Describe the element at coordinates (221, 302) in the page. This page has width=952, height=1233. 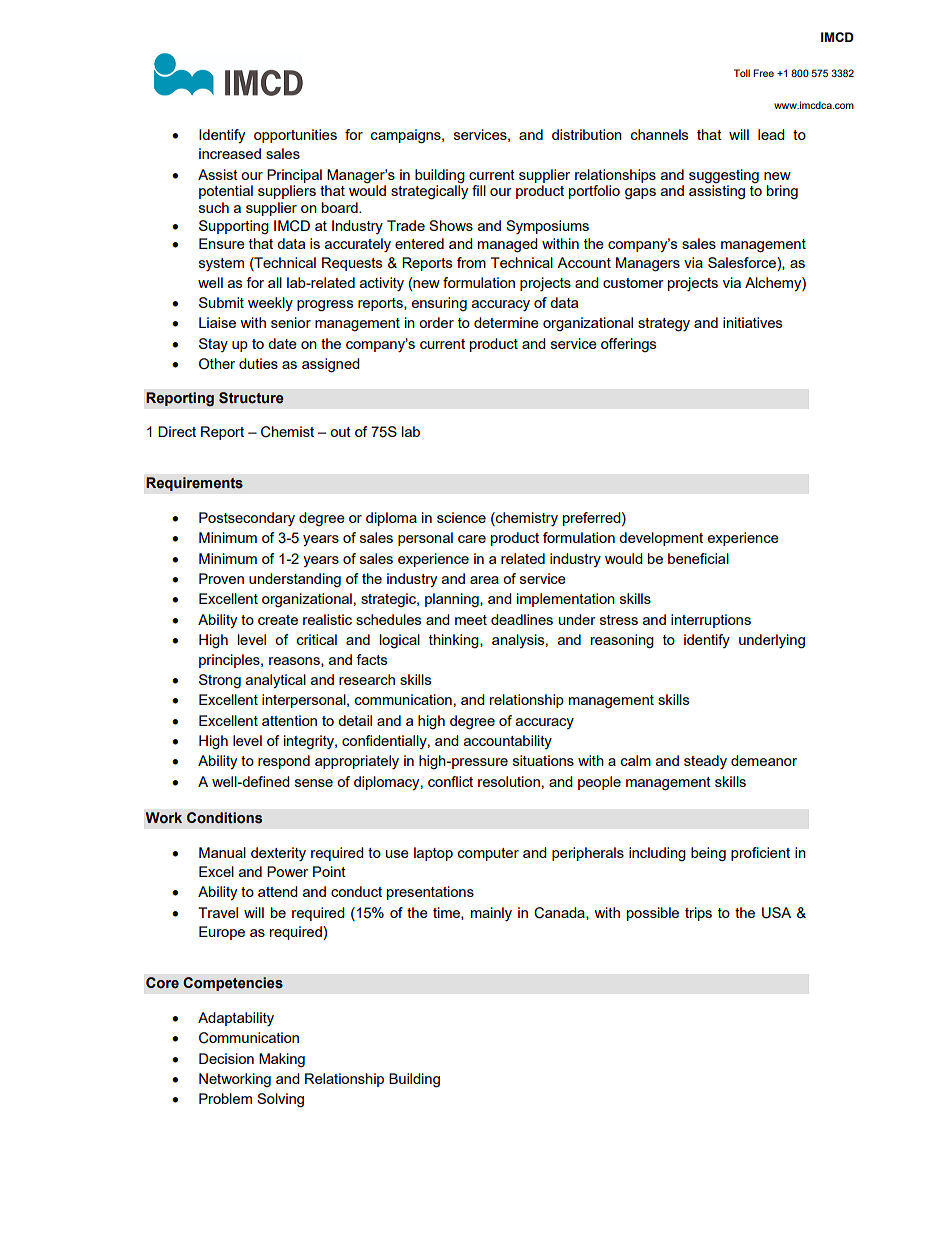
I see `Submit` at that location.
